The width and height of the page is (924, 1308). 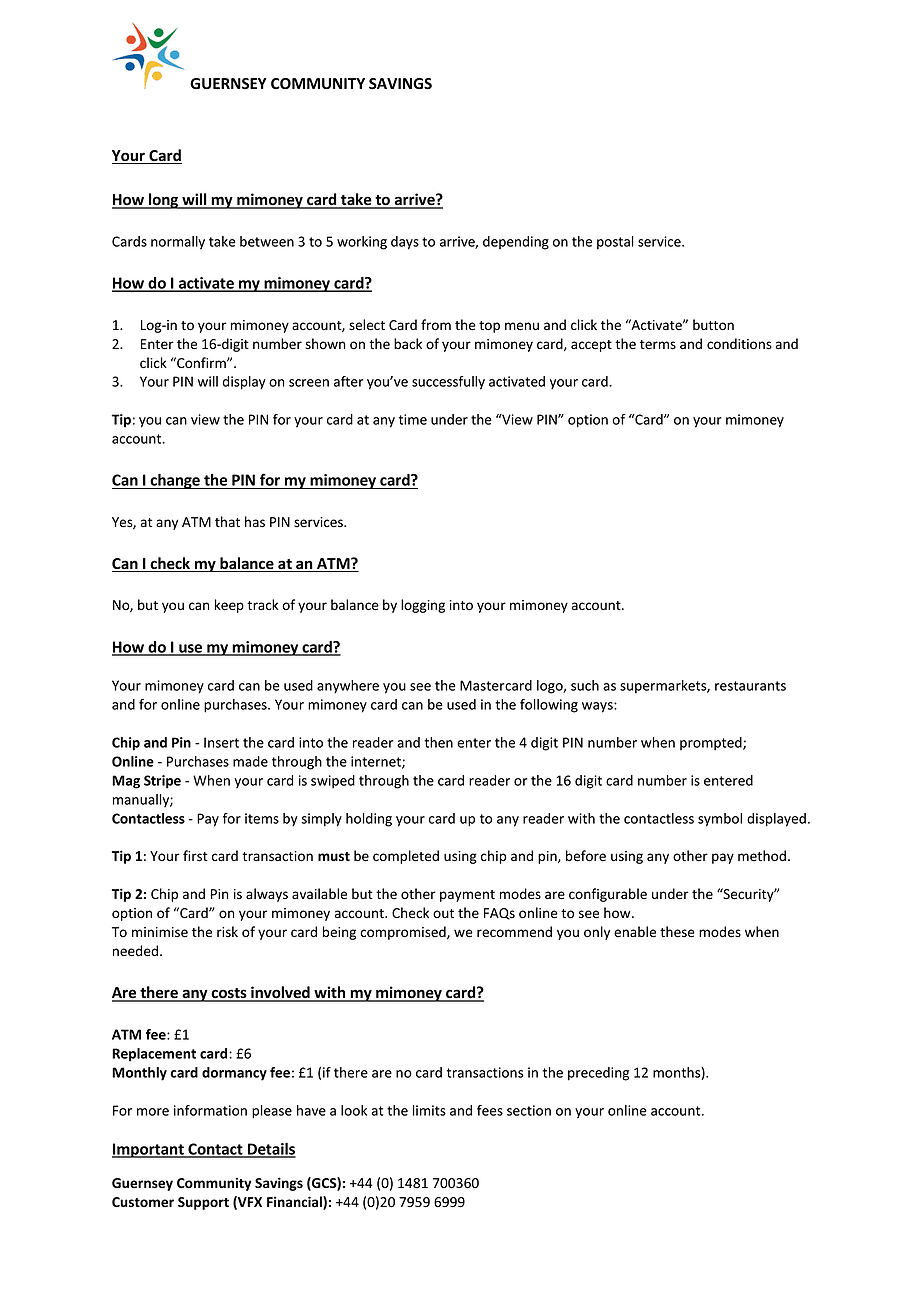 What do you see at coordinates (405, 243) in the page?
I see `days` at bounding box center [405, 243].
